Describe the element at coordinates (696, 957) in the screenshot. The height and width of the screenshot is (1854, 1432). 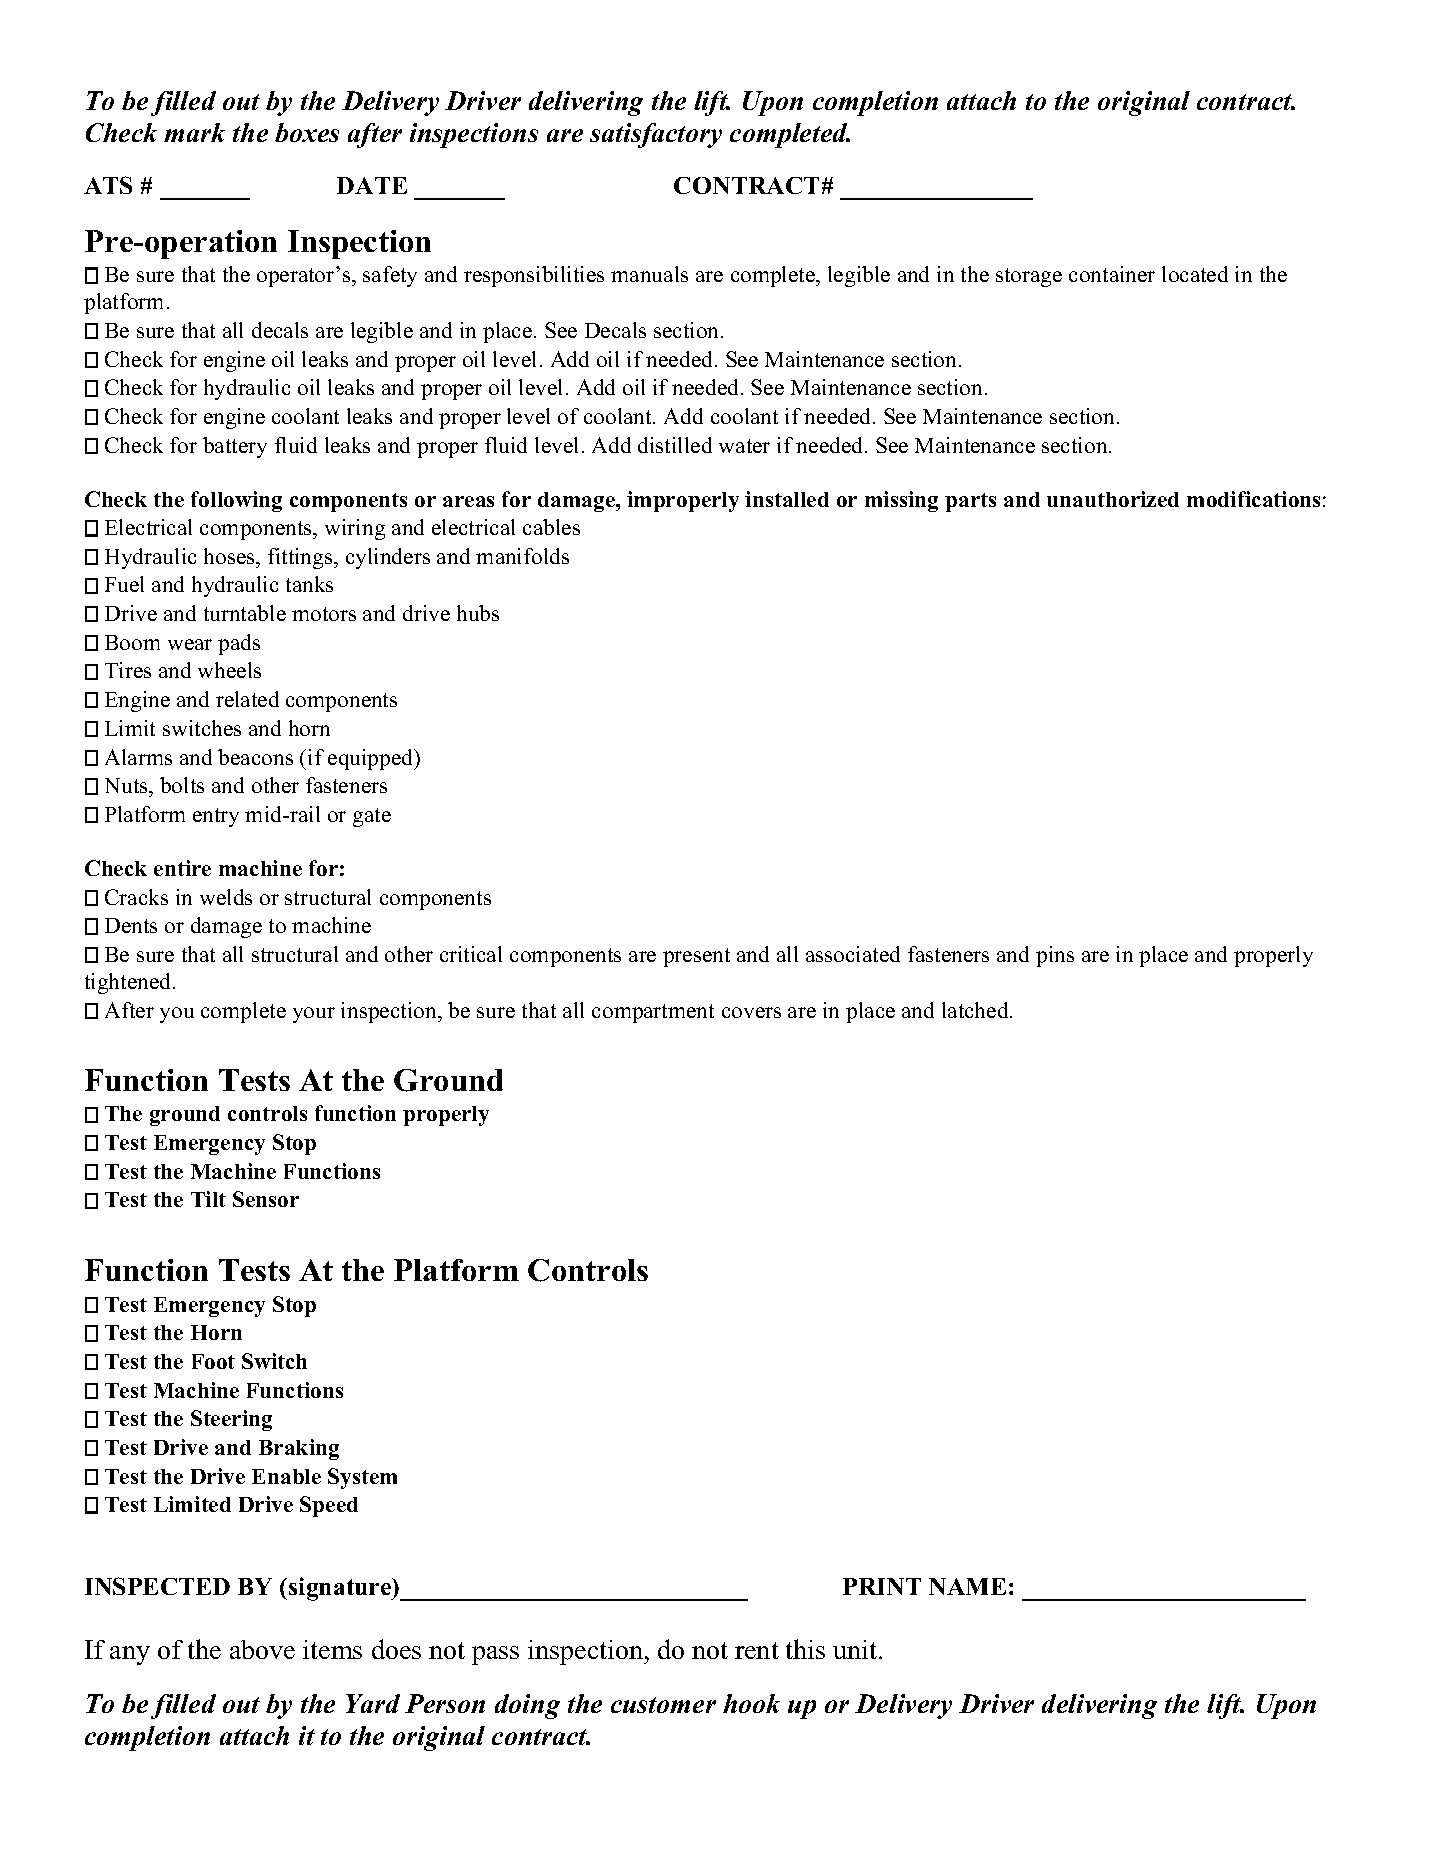
I see `present` at that location.
